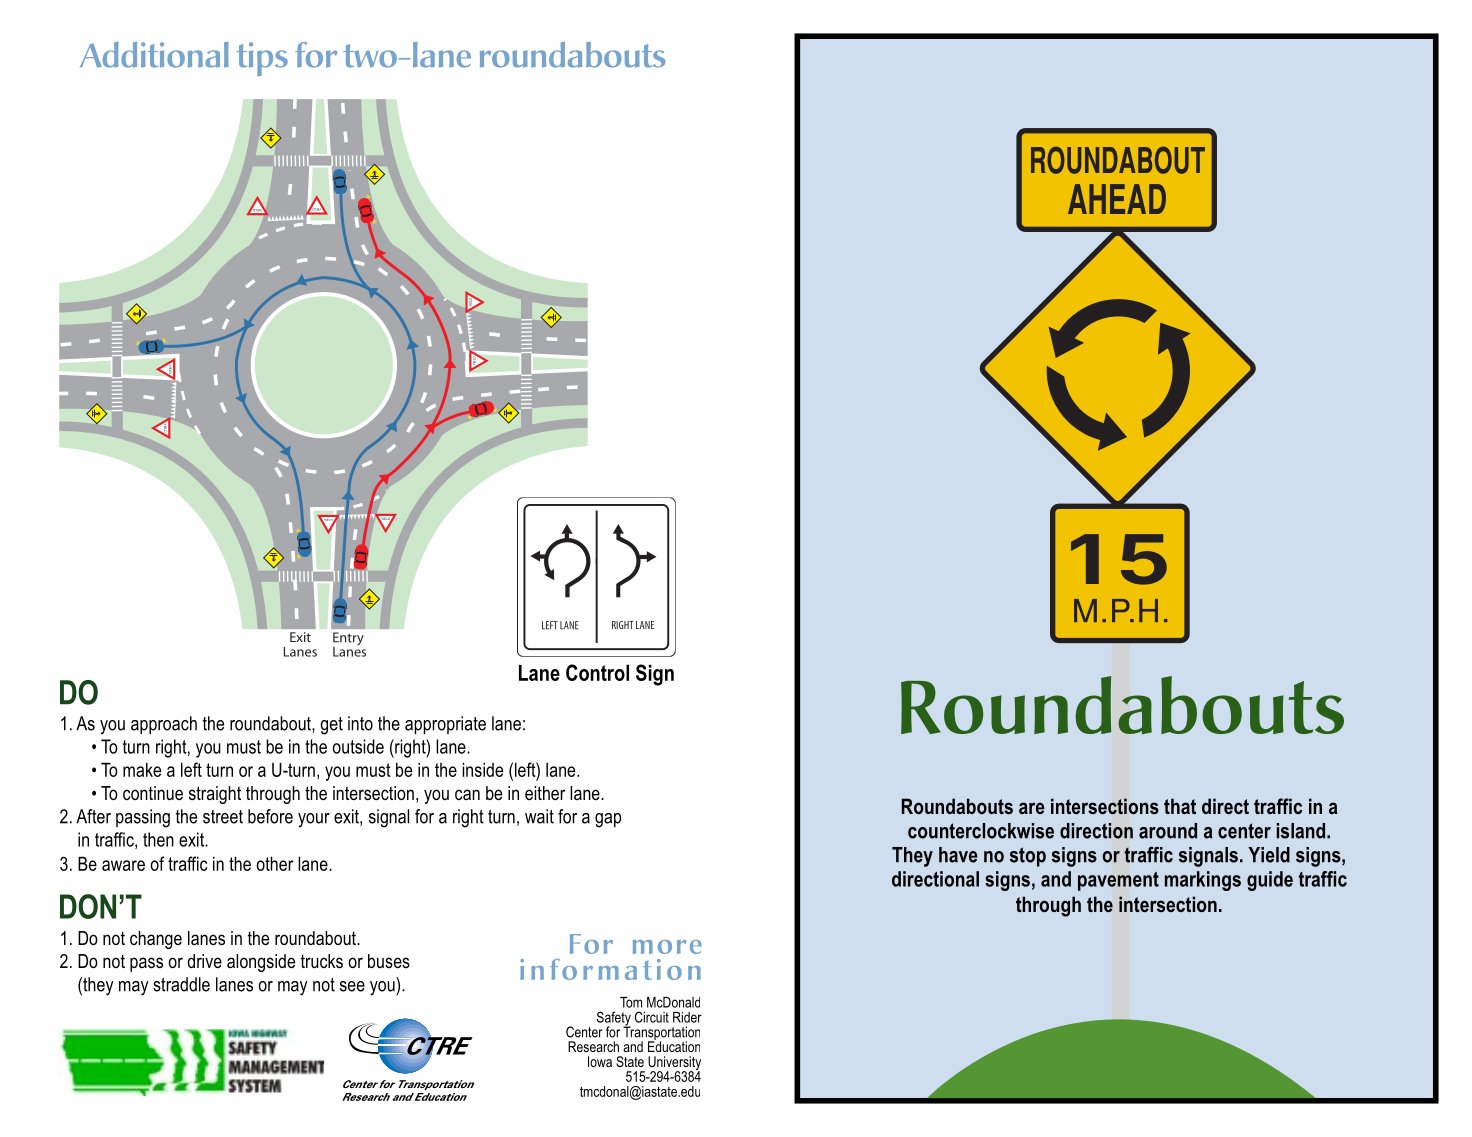  What do you see at coordinates (154, 55) in the document?
I see `Additional` at bounding box center [154, 55].
